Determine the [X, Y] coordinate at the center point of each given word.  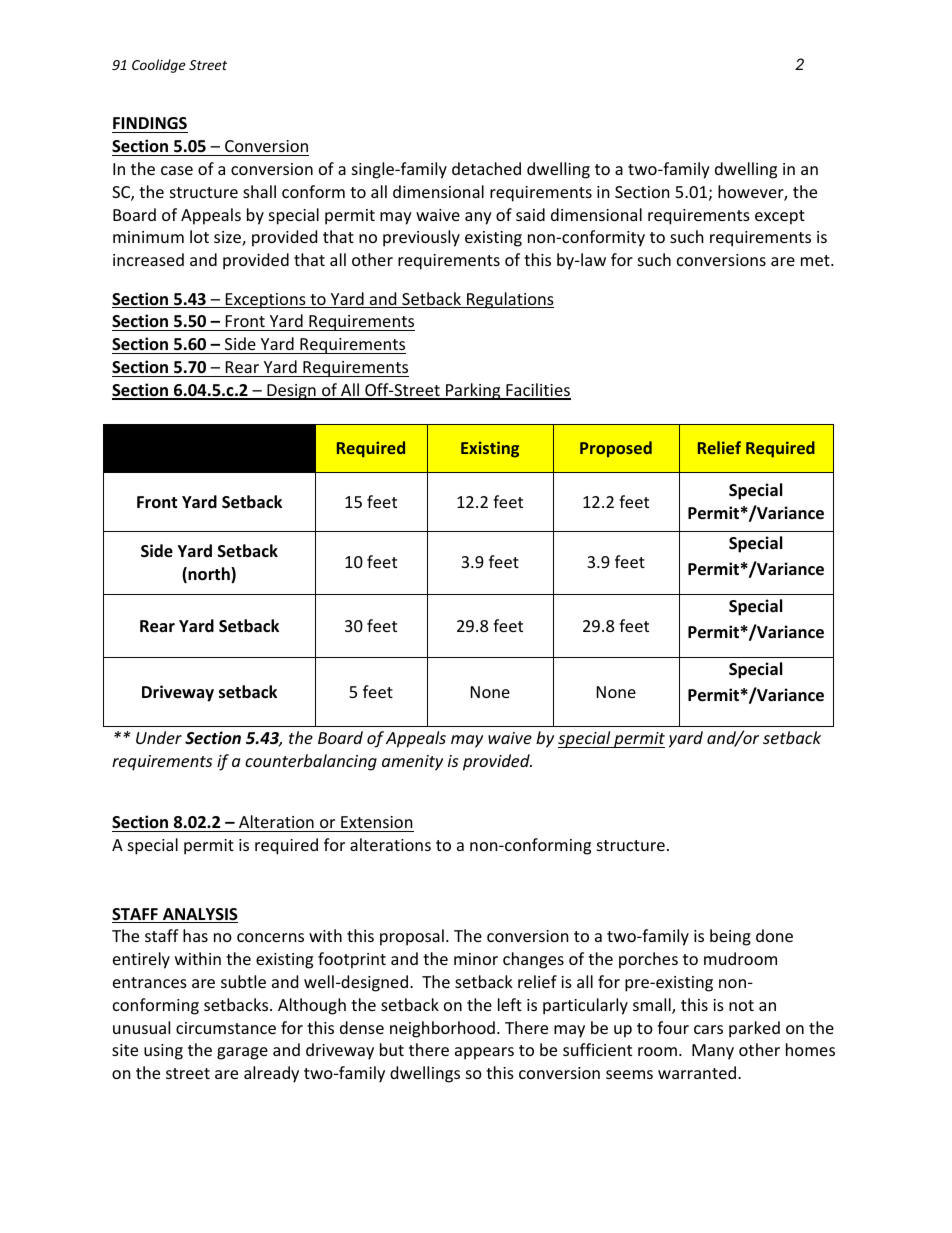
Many [713, 1052]
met [816, 260]
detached [486, 168]
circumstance [226, 1028]
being [730, 937]
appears [484, 1053]
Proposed [616, 449]
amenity [412, 763]
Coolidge [159, 66]
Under [159, 737]
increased [148, 259]
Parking [473, 391]
